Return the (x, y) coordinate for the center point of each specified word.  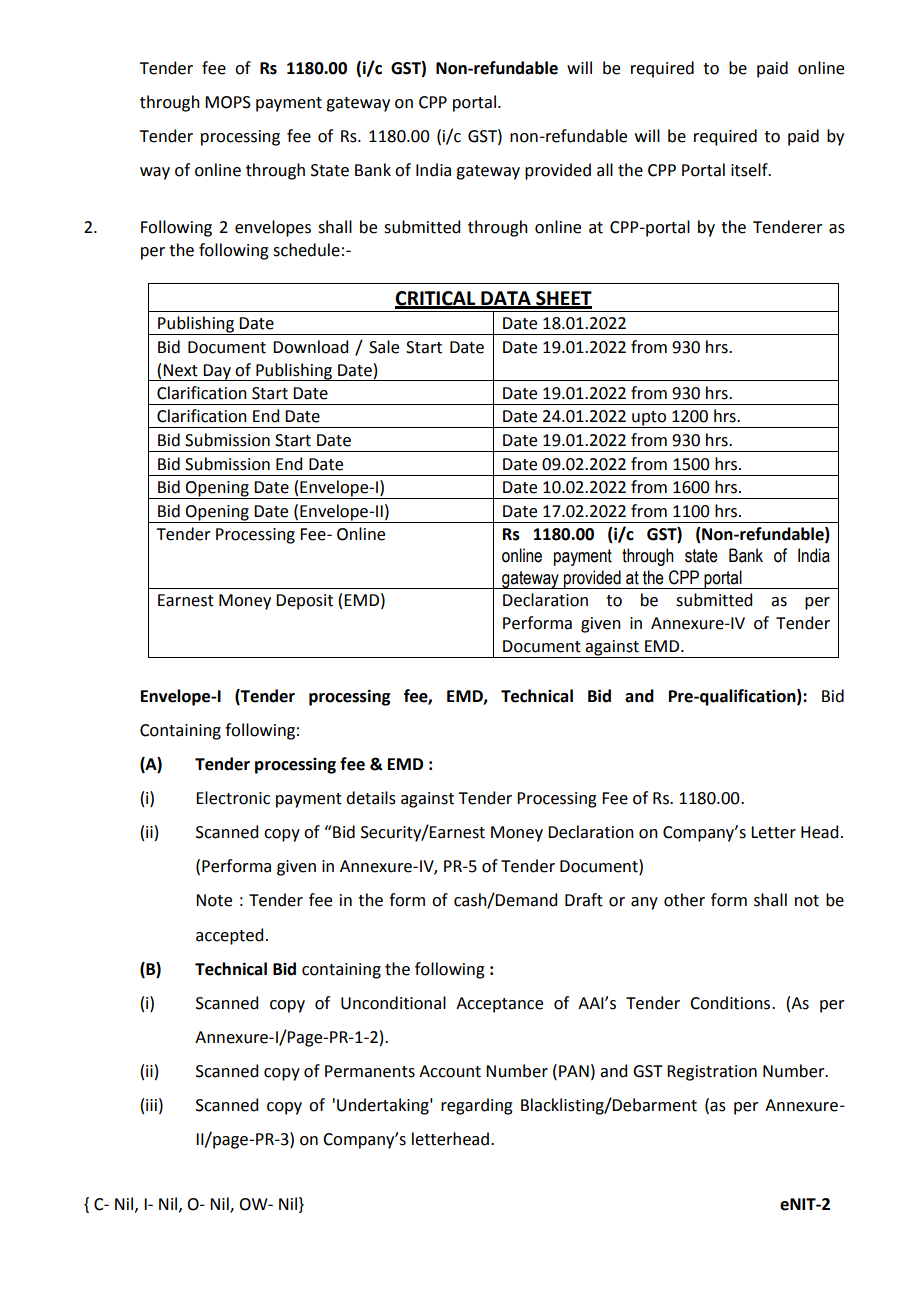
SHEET (563, 299)
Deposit (304, 602)
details (371, 798)
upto (649, 419)
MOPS (228, 102)
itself (750, 170)
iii (151, 1105)
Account (450, 1071)
